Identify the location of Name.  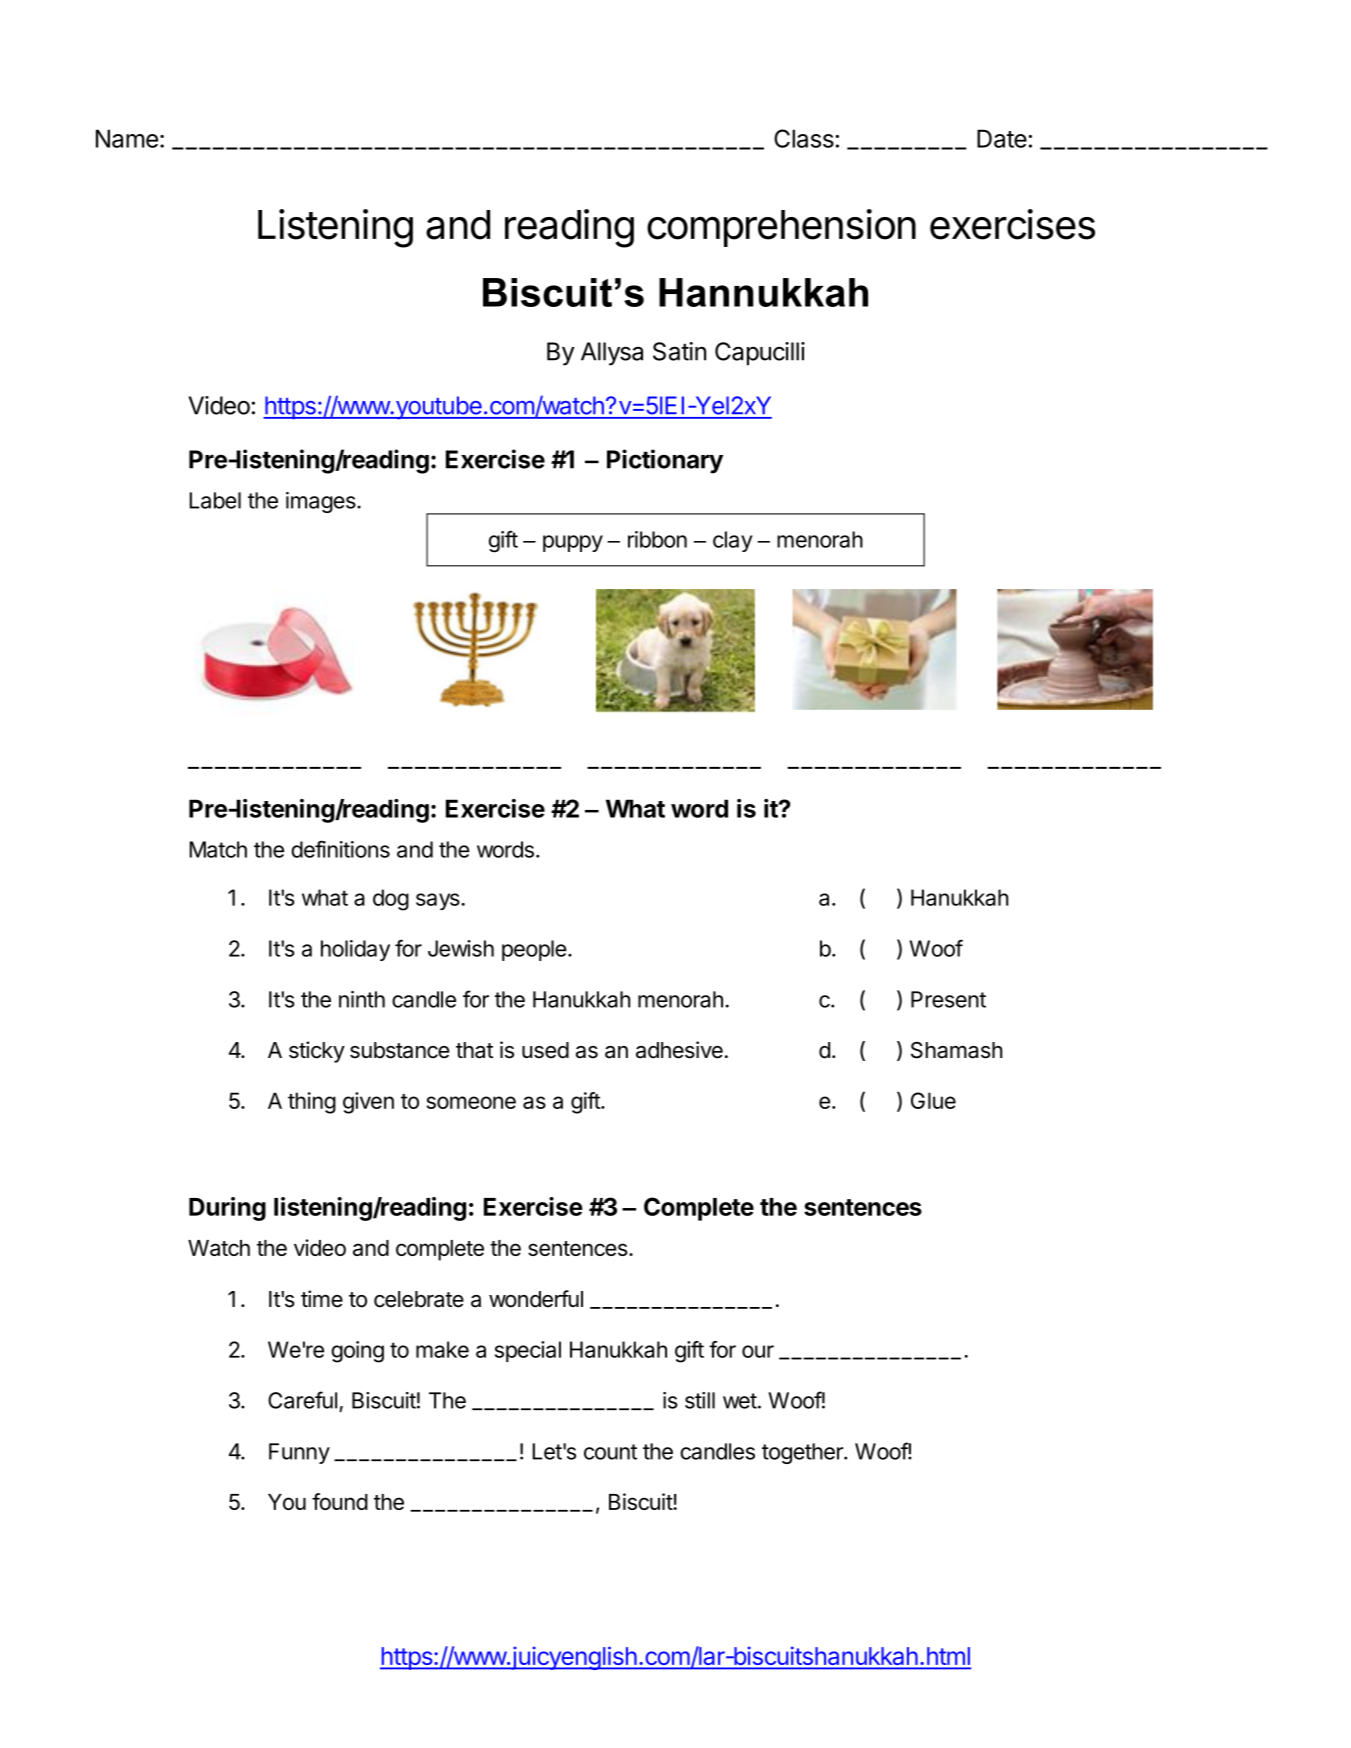
(127, 138).
